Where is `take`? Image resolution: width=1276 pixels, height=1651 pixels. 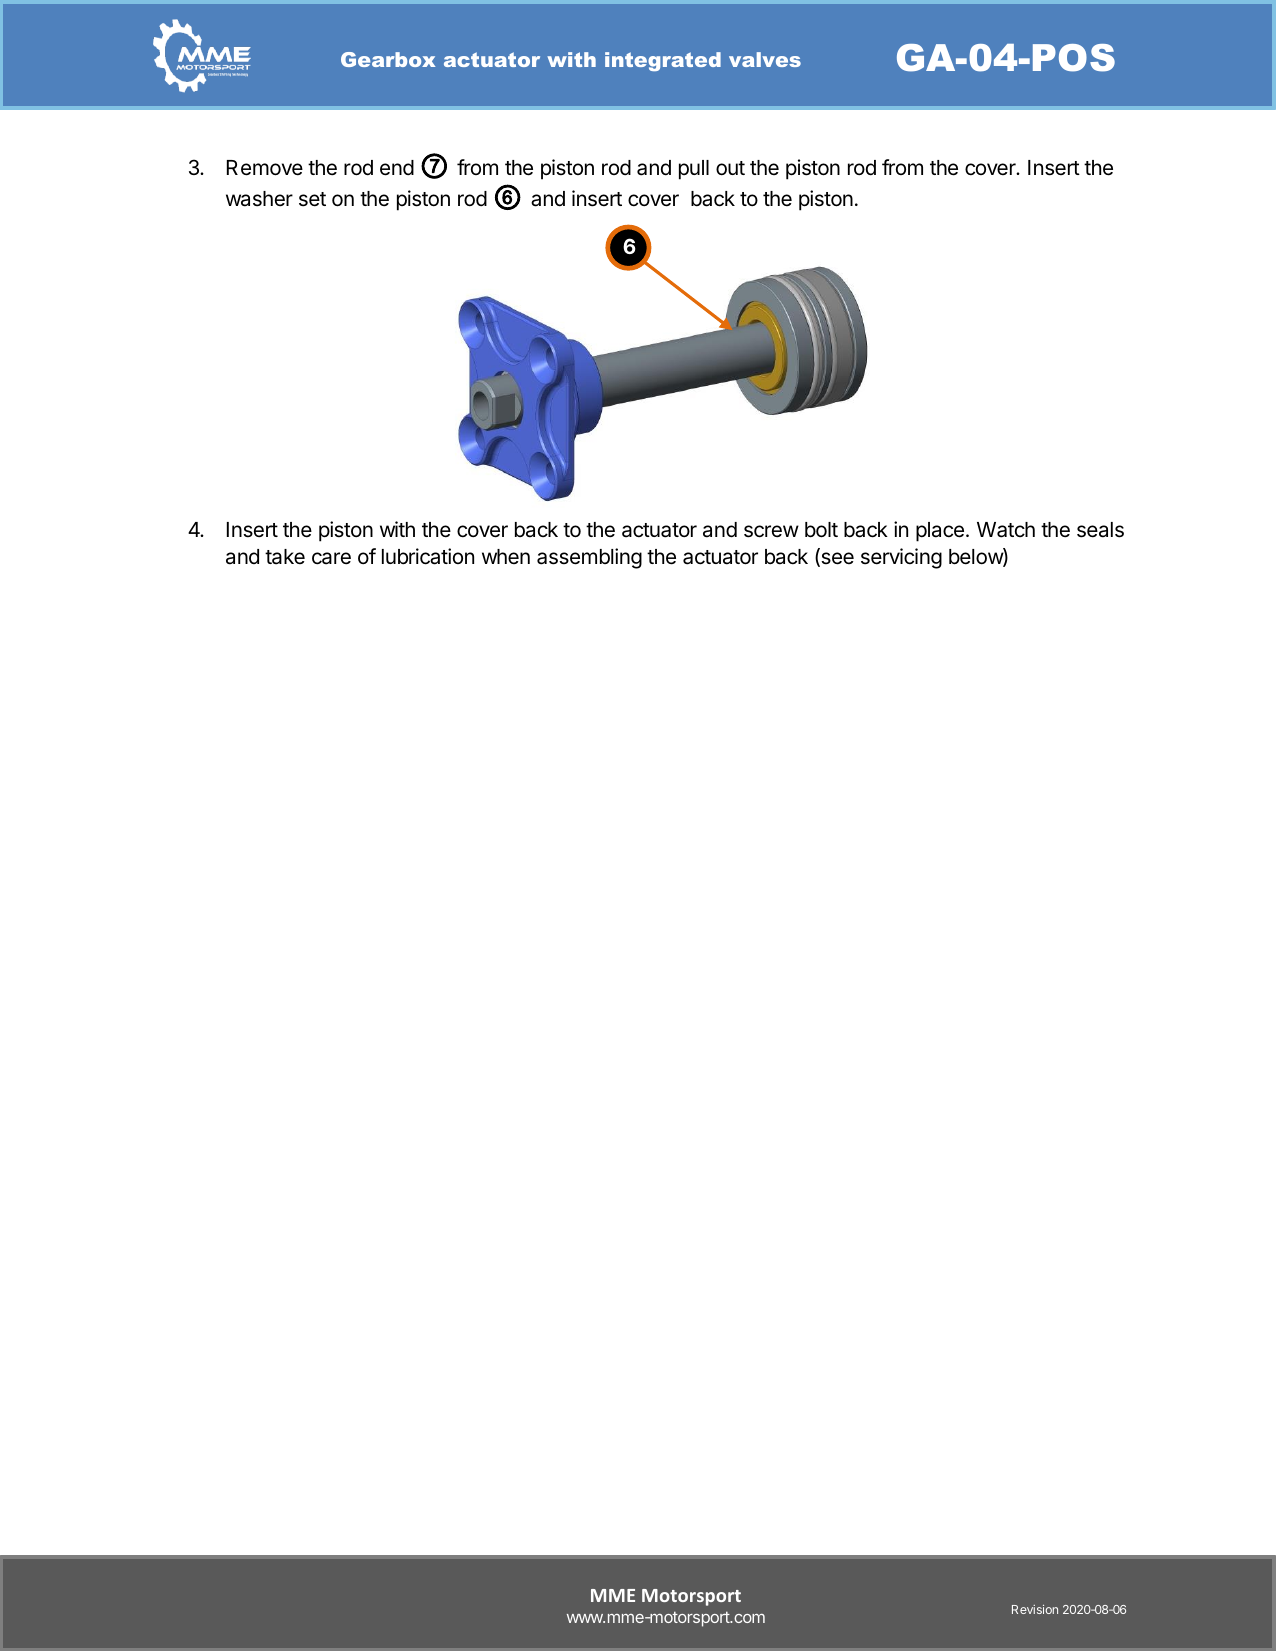 take is located at coordinates (285, 557).
